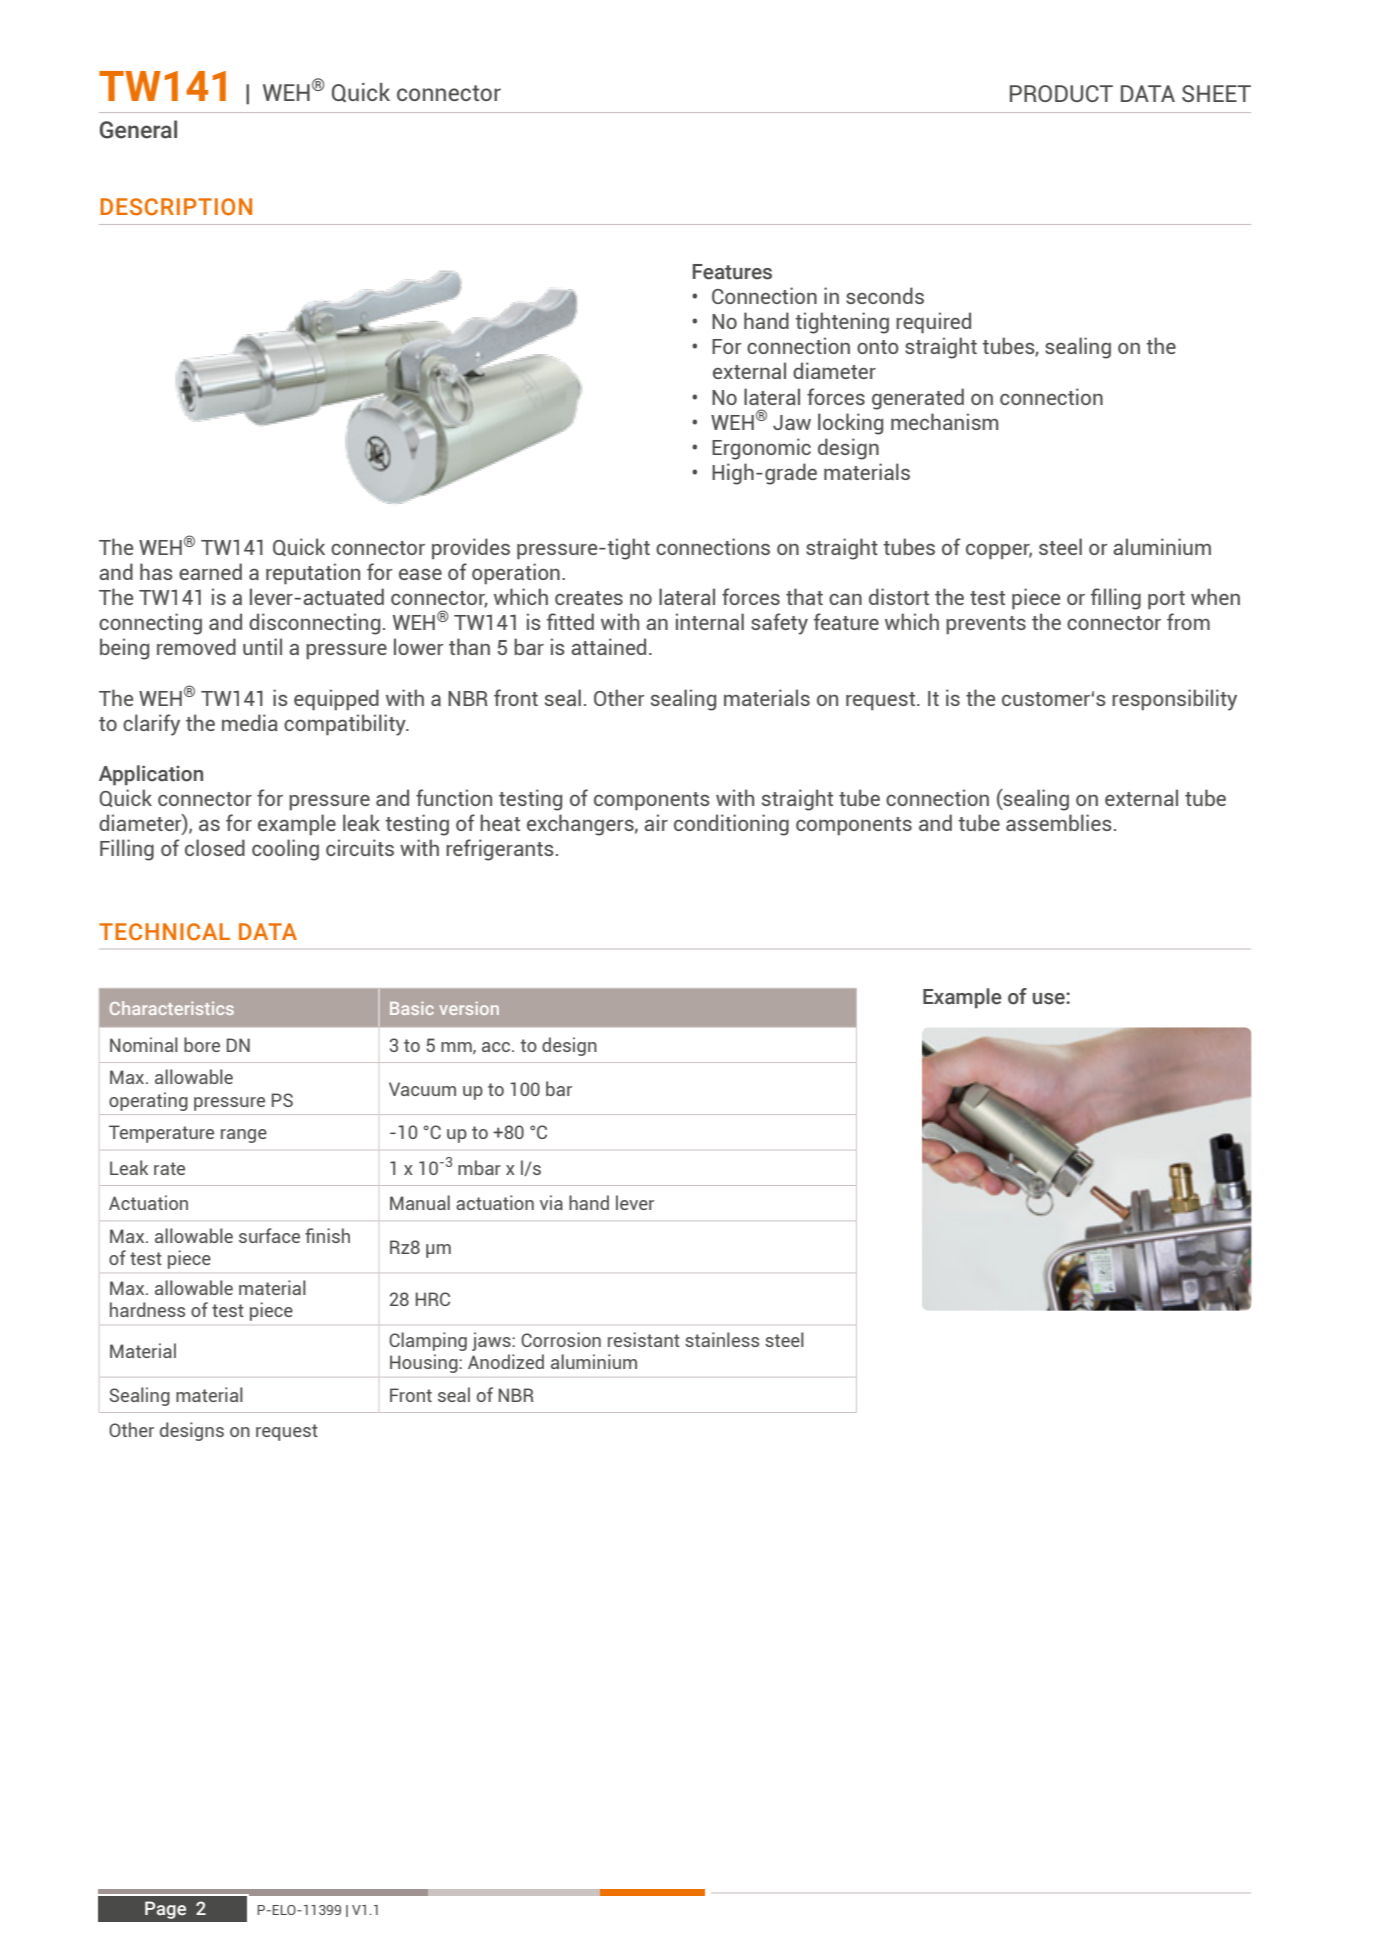 The width and height of the document is (1383, 1956). I want to click on Page, so click(165, 1910).
